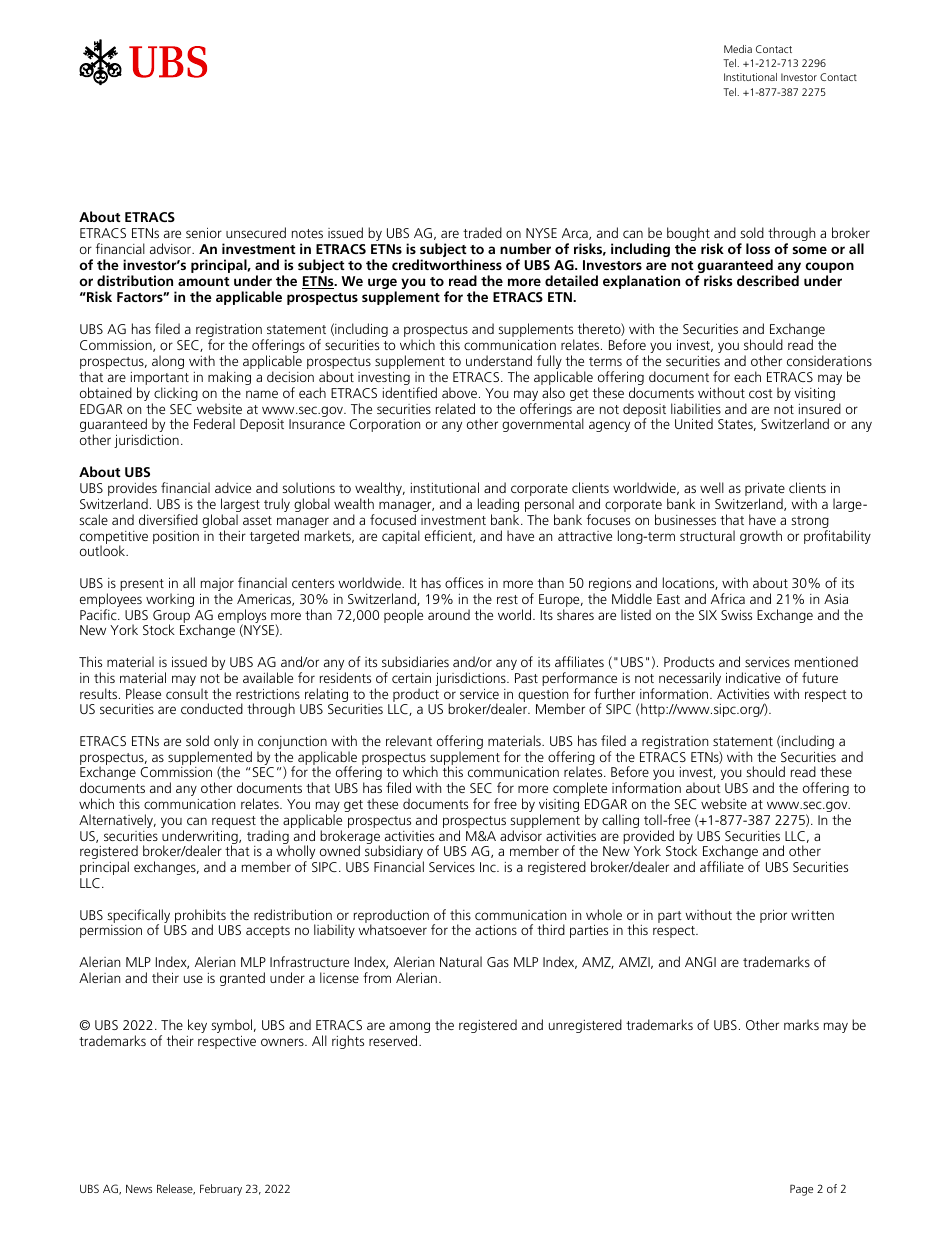  Describe the element at coordinates (482, 232) in the page. I see `traded` at that location.
